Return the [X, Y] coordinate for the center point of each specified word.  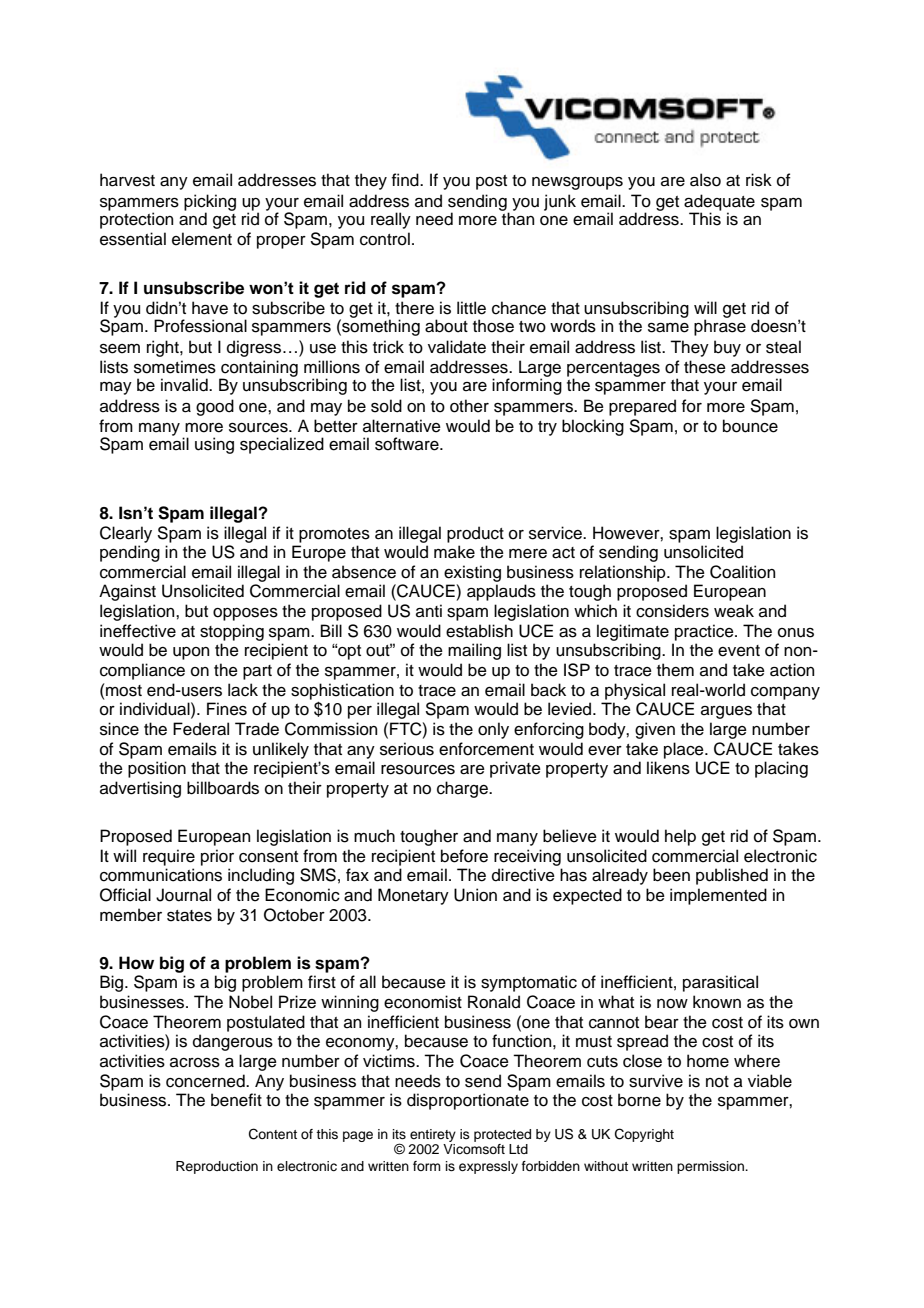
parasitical [720, 983]
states [189, 916]
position [157, 769]
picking [210, 203]
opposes [245, 614]
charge [463, 789]
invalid [185, 385]
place [685, 750]
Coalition [742, 572]
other [469, 406]
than [518, 219]
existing [472, 573]
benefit [236, 1100]
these [705, 367]
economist [423, 1002]
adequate [719, 203]
